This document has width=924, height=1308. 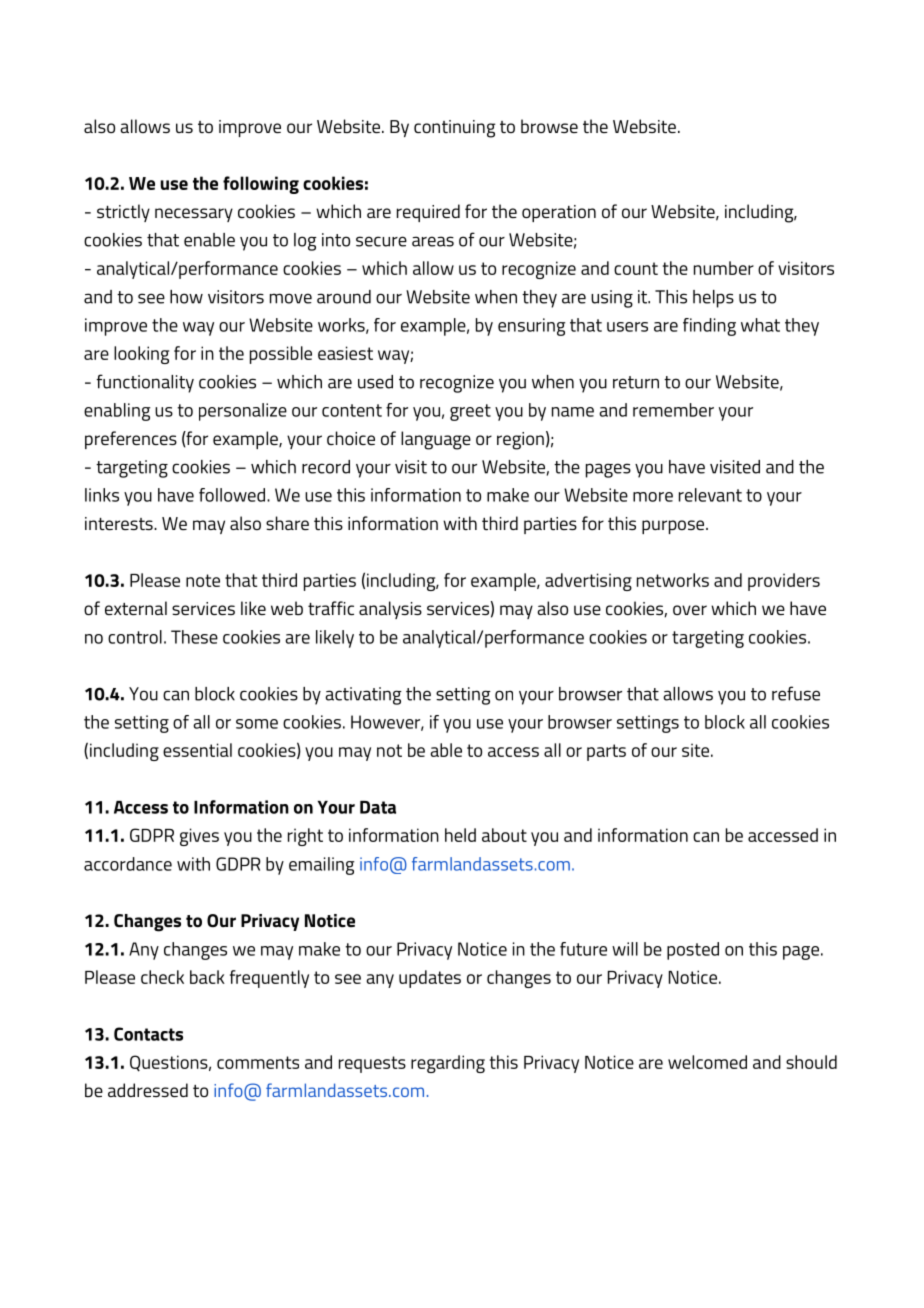 I want to click on analysis, so click(x=390, y=610).
